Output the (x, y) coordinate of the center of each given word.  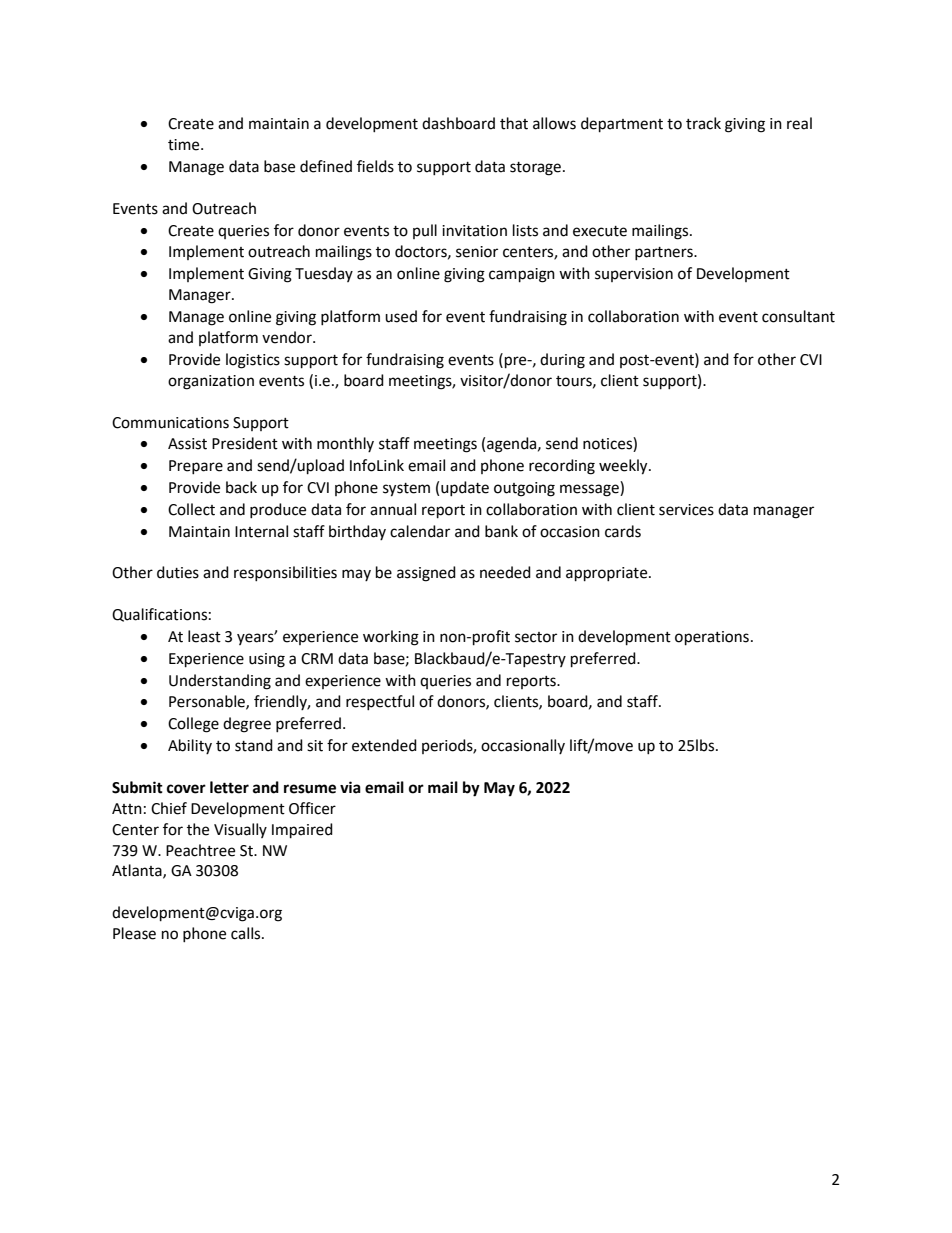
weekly (624, 467)
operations (712, 638)
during (562, 361)
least (204, 636)
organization (211, 382)
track (703, 123)
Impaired (302, 831)
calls (247, 933)
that (514, 123)
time (185, 145)
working (391, 638)
